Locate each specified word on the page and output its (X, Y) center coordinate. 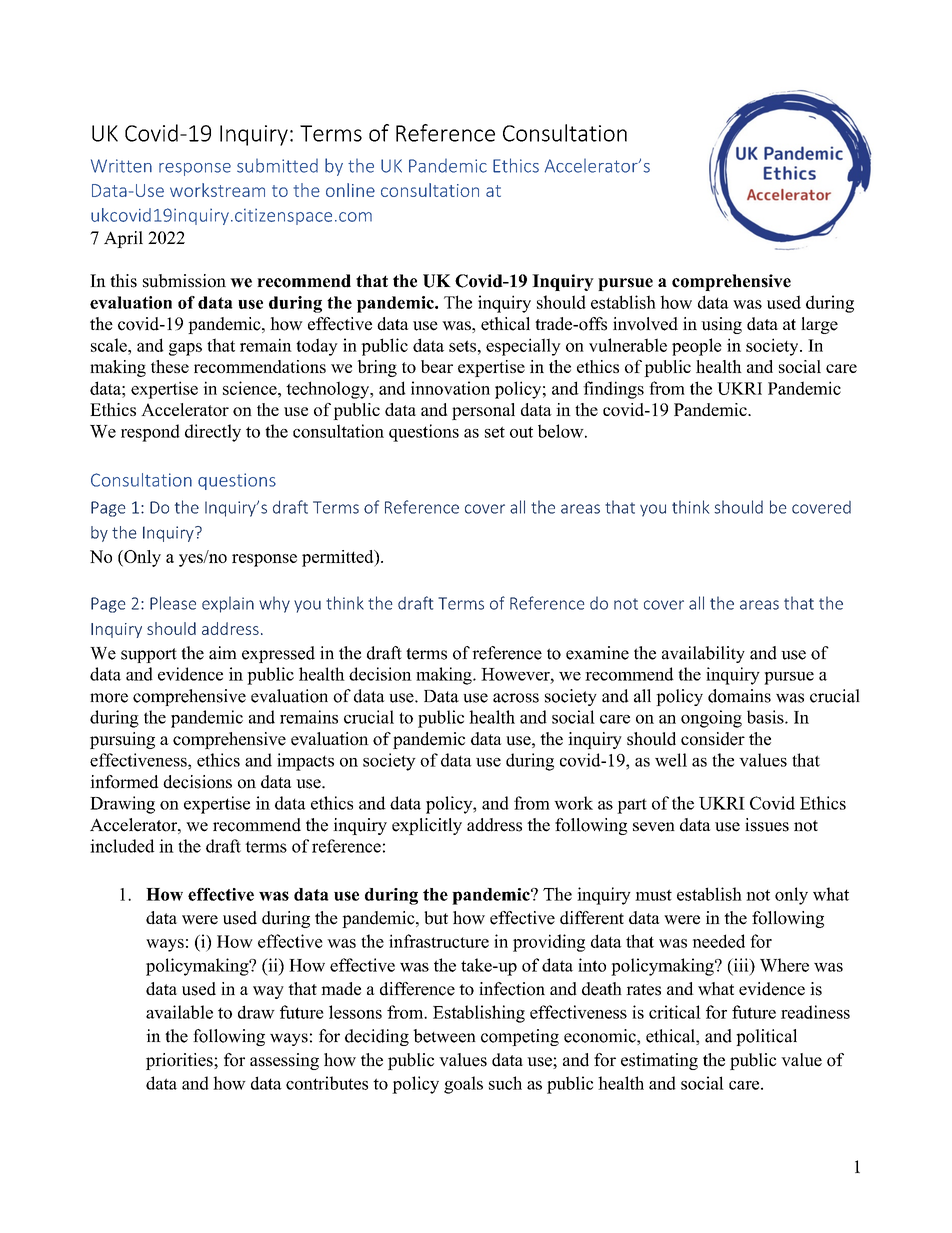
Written (121, 166)
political (766, 1037)
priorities (180, 1061)
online (350, 190)
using (721, 325)
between (444, 1036)
